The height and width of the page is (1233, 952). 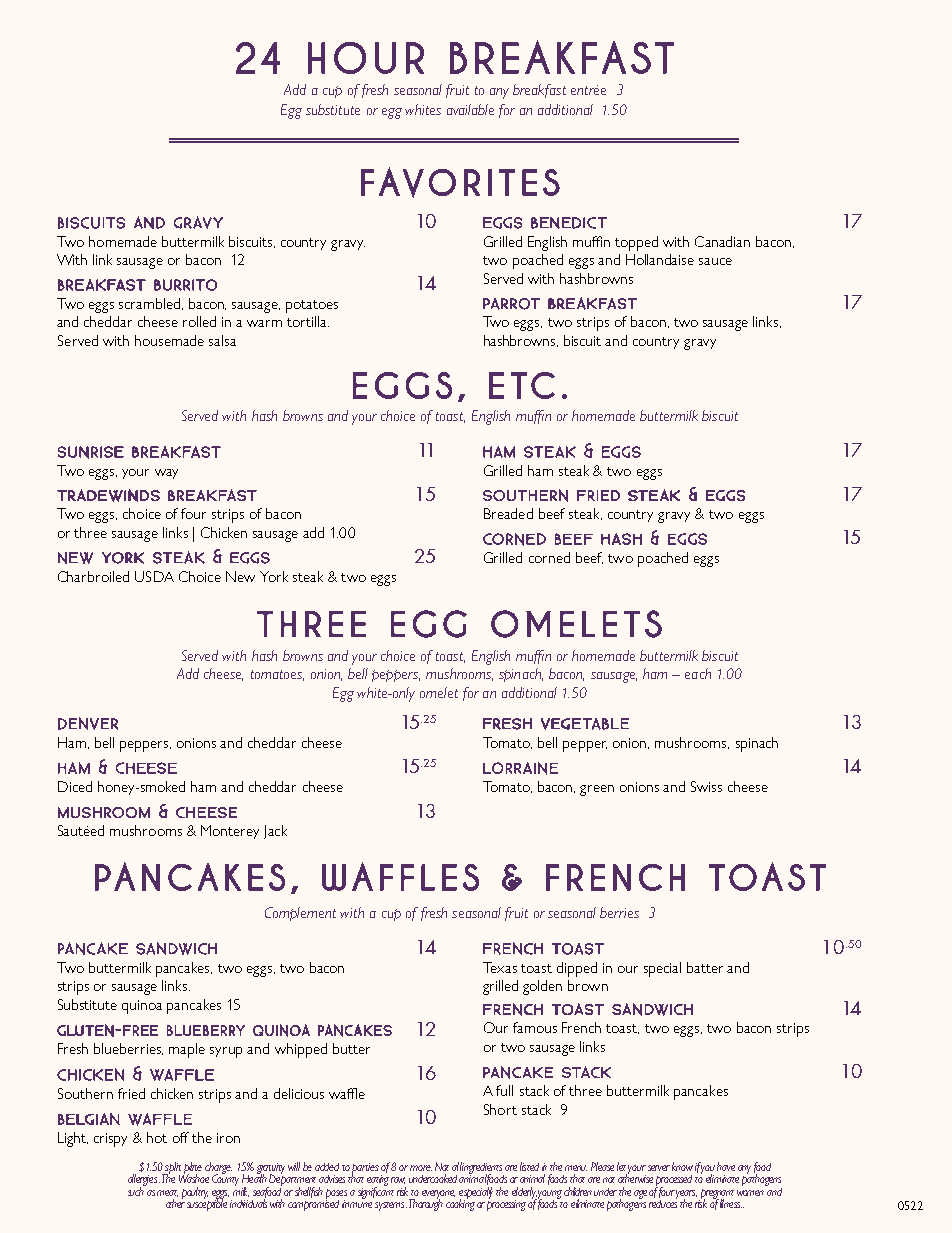 What do you see at coordinates (154, 576) in the page?
I see `USDA` at bounding box center [154, 576].
